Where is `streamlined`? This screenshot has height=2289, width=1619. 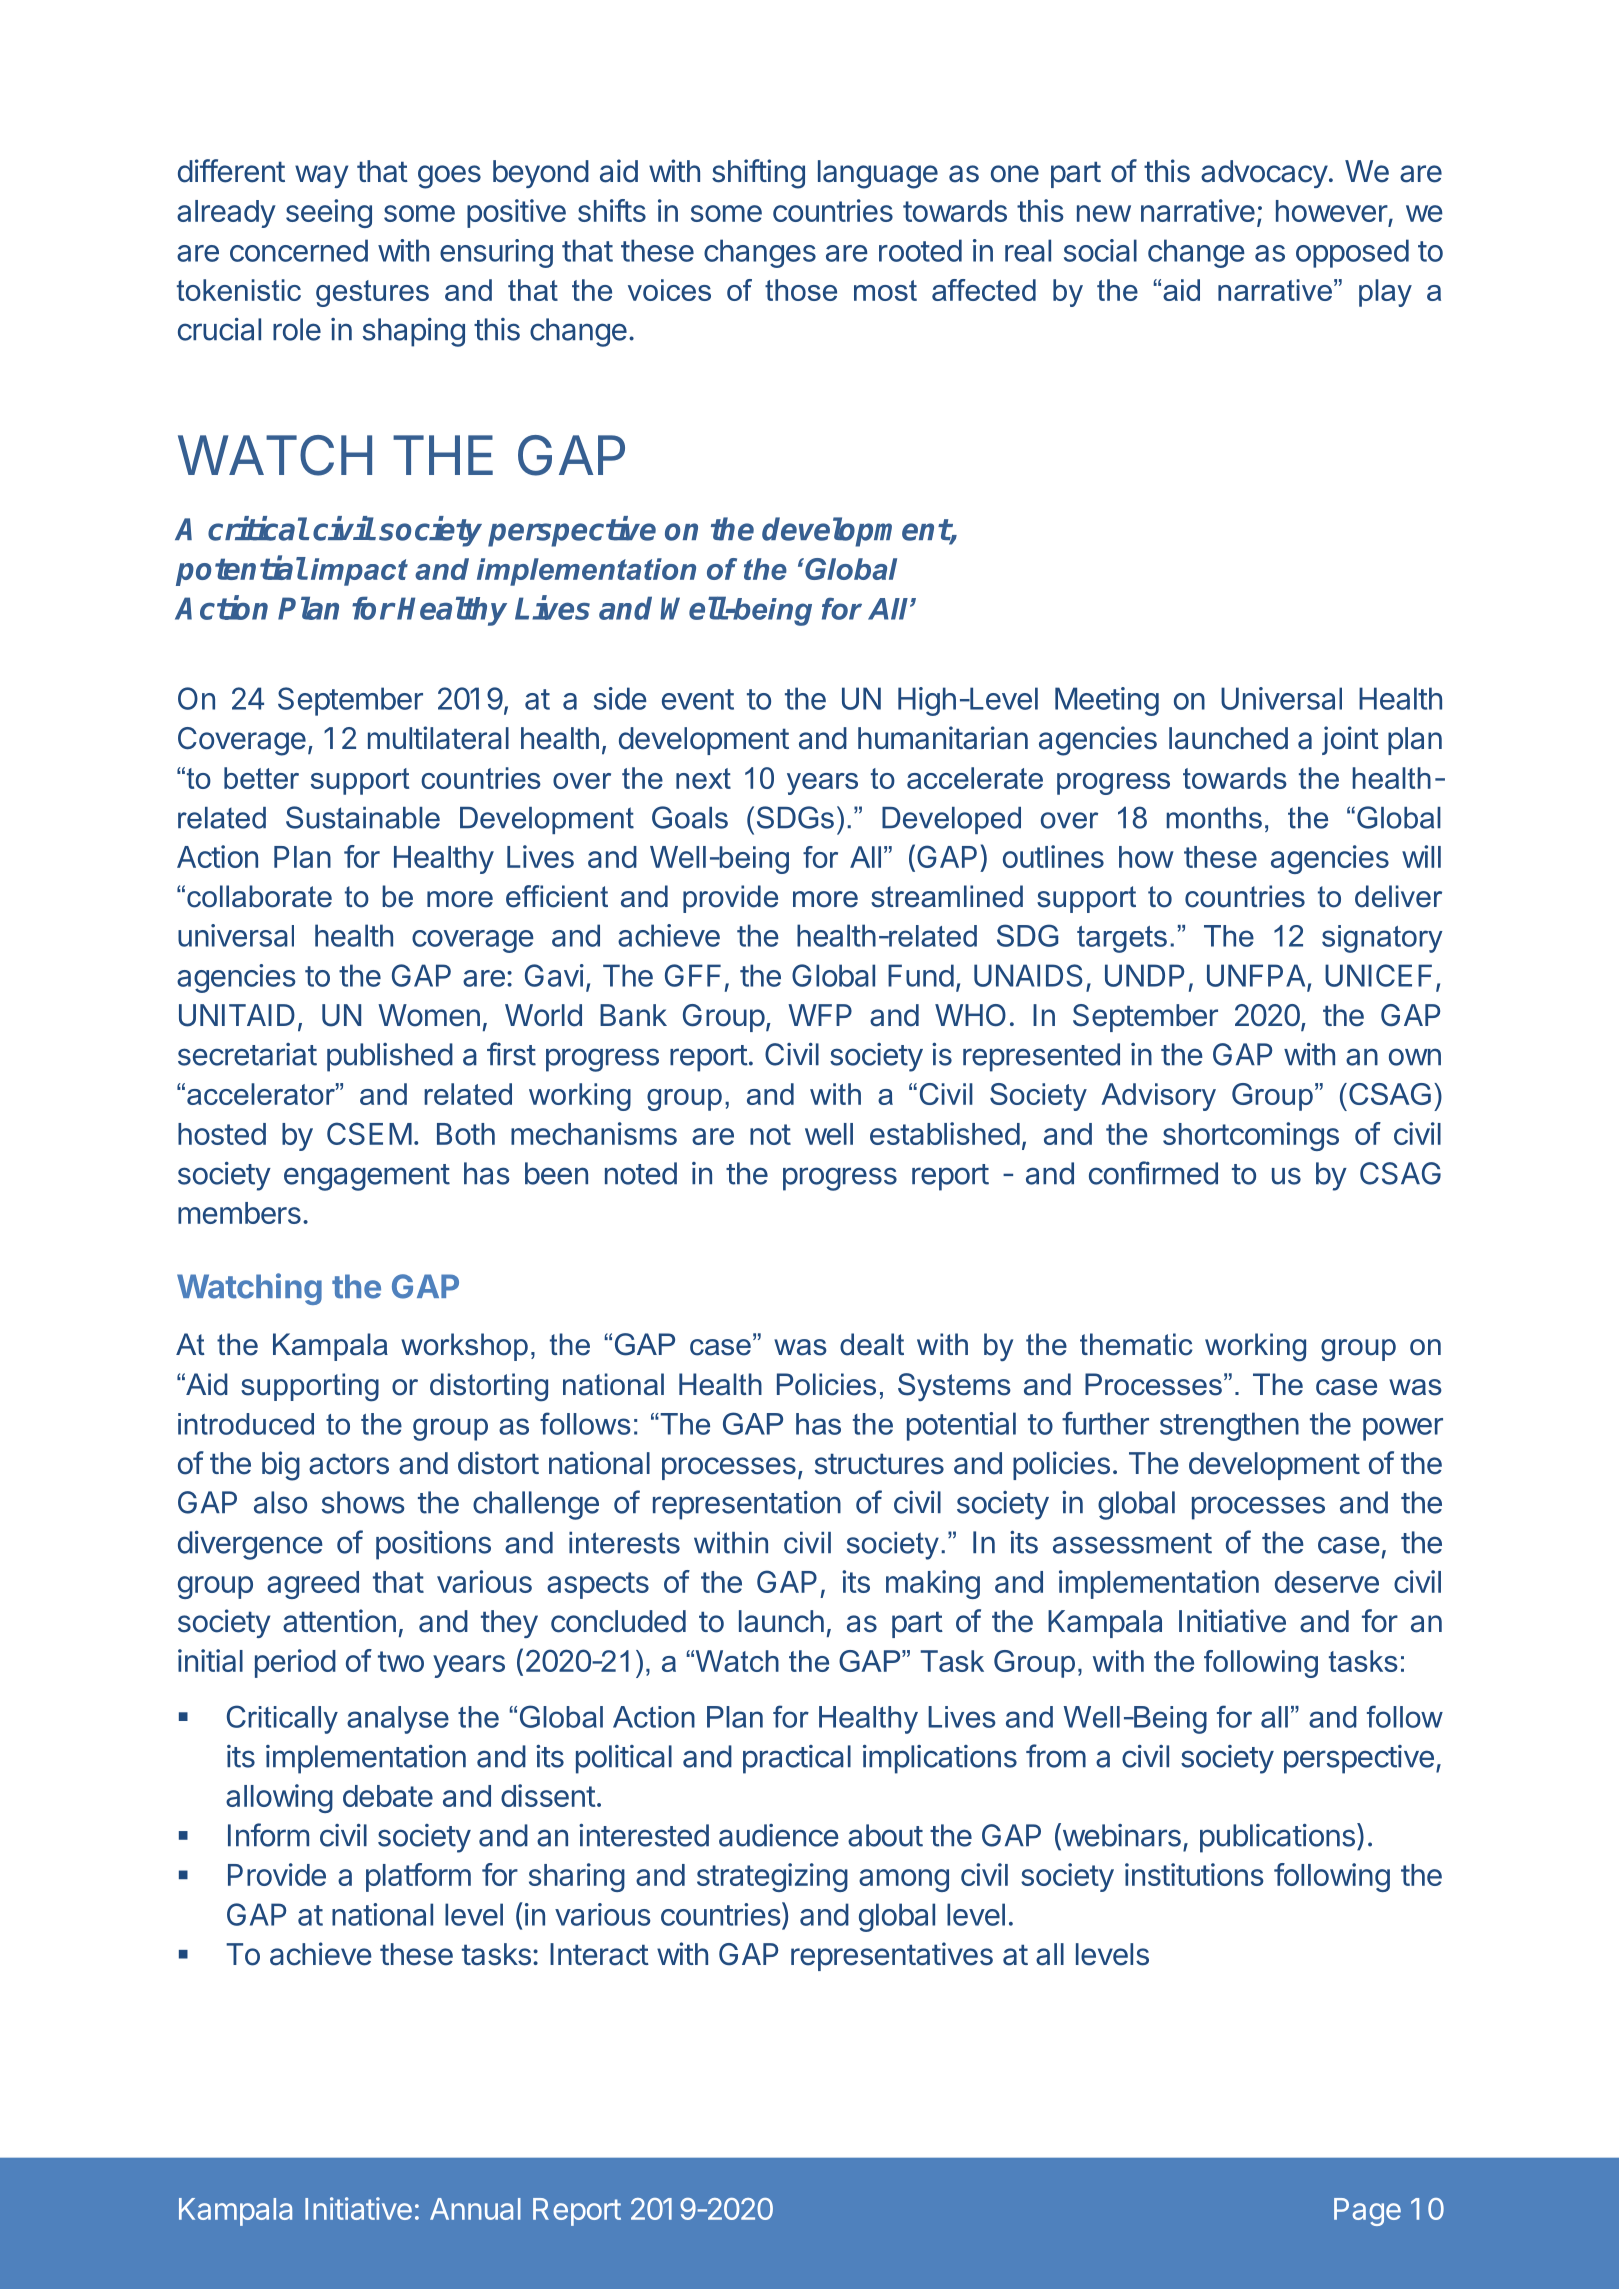
streamlined is located at coordinates (947, 896).
